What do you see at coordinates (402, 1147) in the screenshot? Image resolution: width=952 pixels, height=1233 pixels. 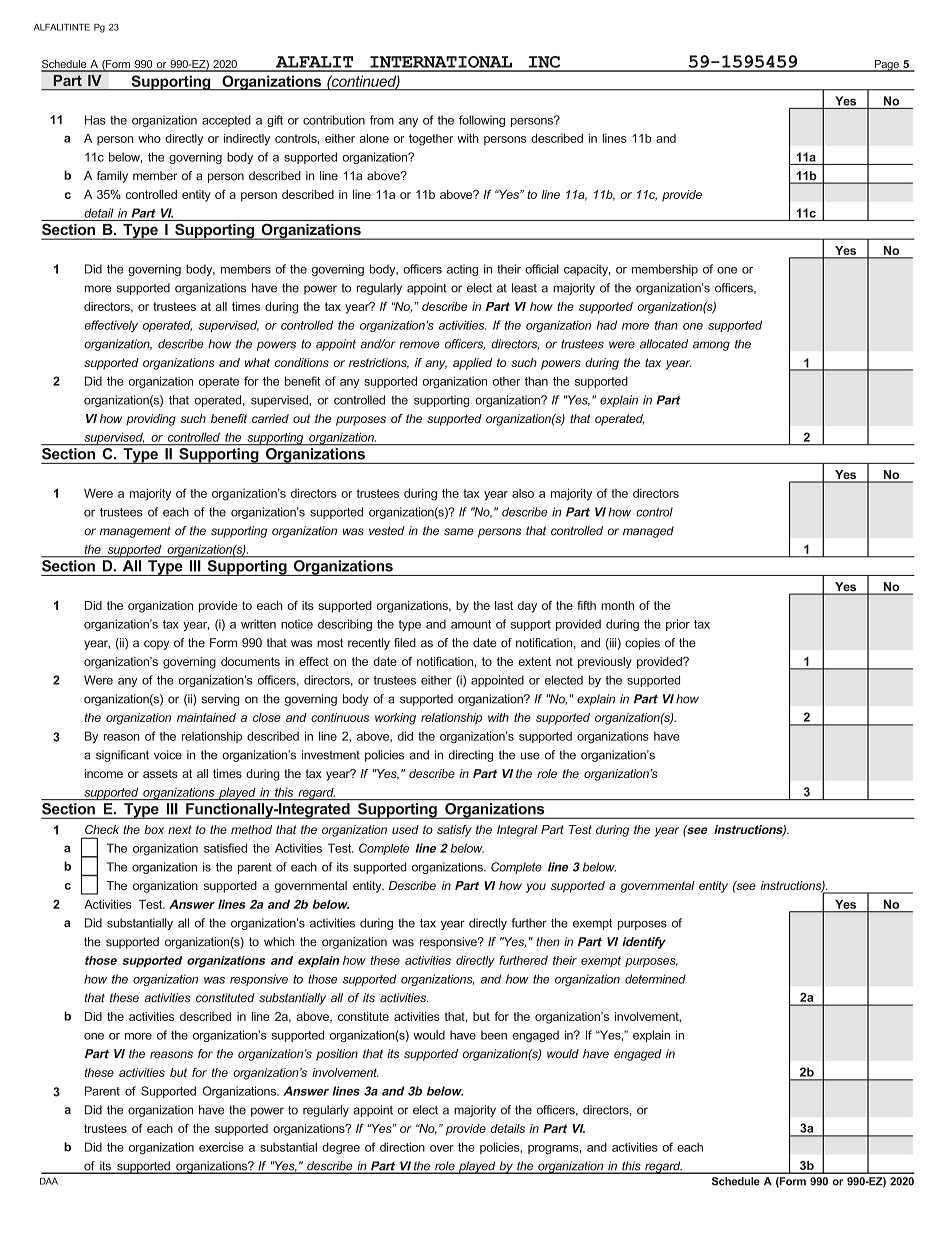 I see `direction` at bounding box center [402, 1147].
